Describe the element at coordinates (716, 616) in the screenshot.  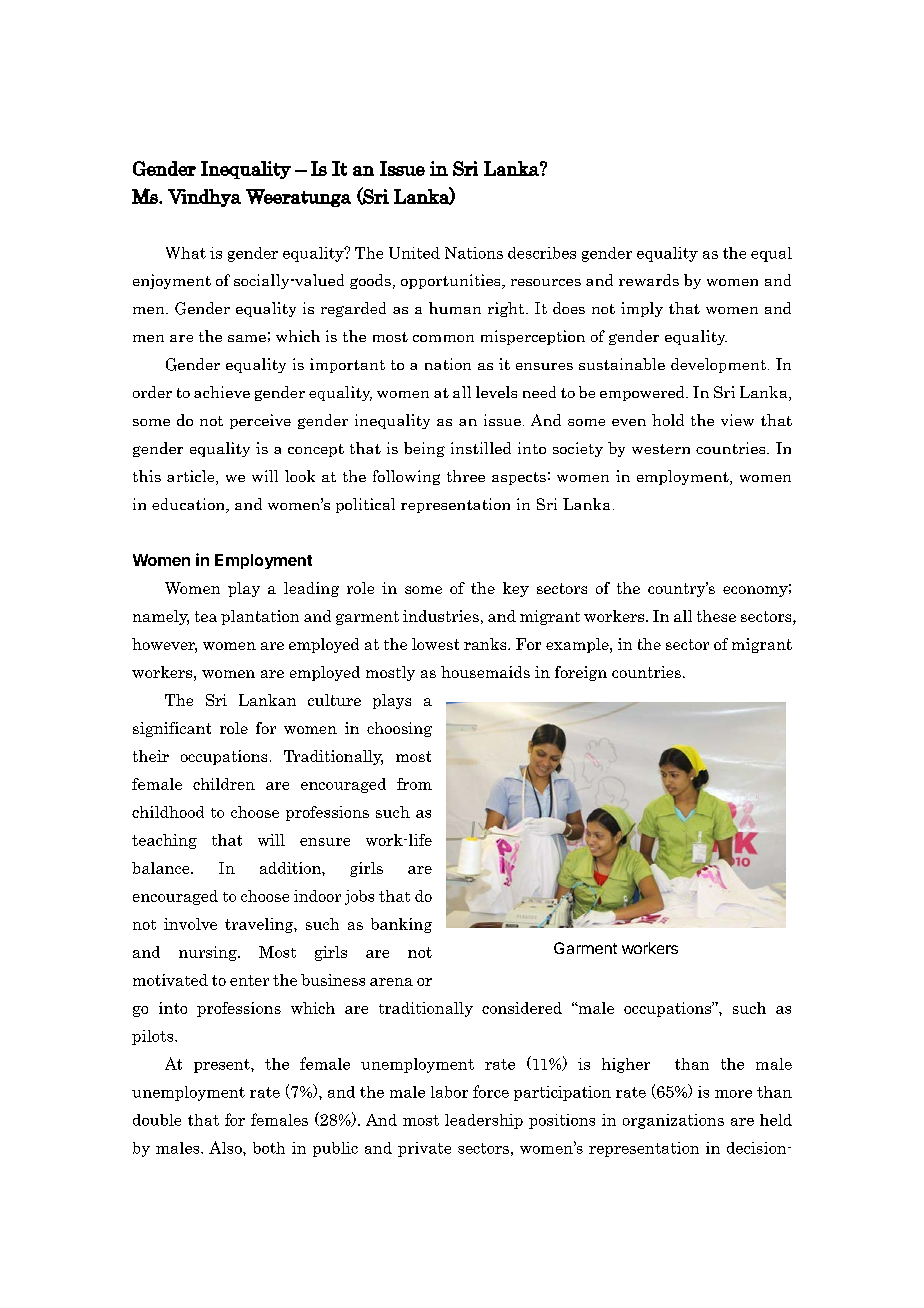
I see `these` at that location.
